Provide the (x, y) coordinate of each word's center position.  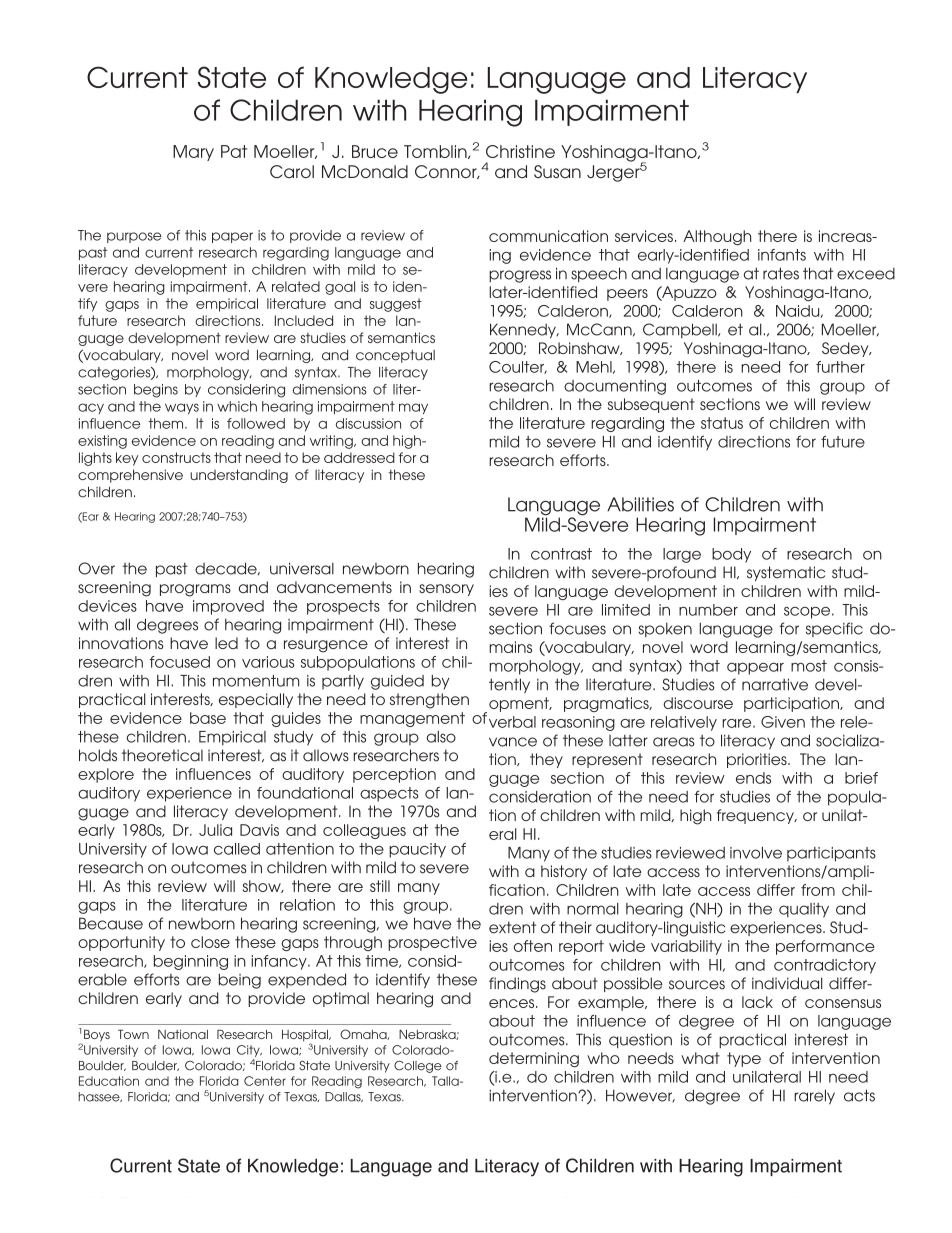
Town (133, 1034)
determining (534, 1059)
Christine (520, 151)
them (167, 423)
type (744, 1059)
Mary (193, 153)
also (441, 737)
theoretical (162, 755)
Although (717, 237)
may (413, 408)
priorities (758, 760)
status (722, 423)
